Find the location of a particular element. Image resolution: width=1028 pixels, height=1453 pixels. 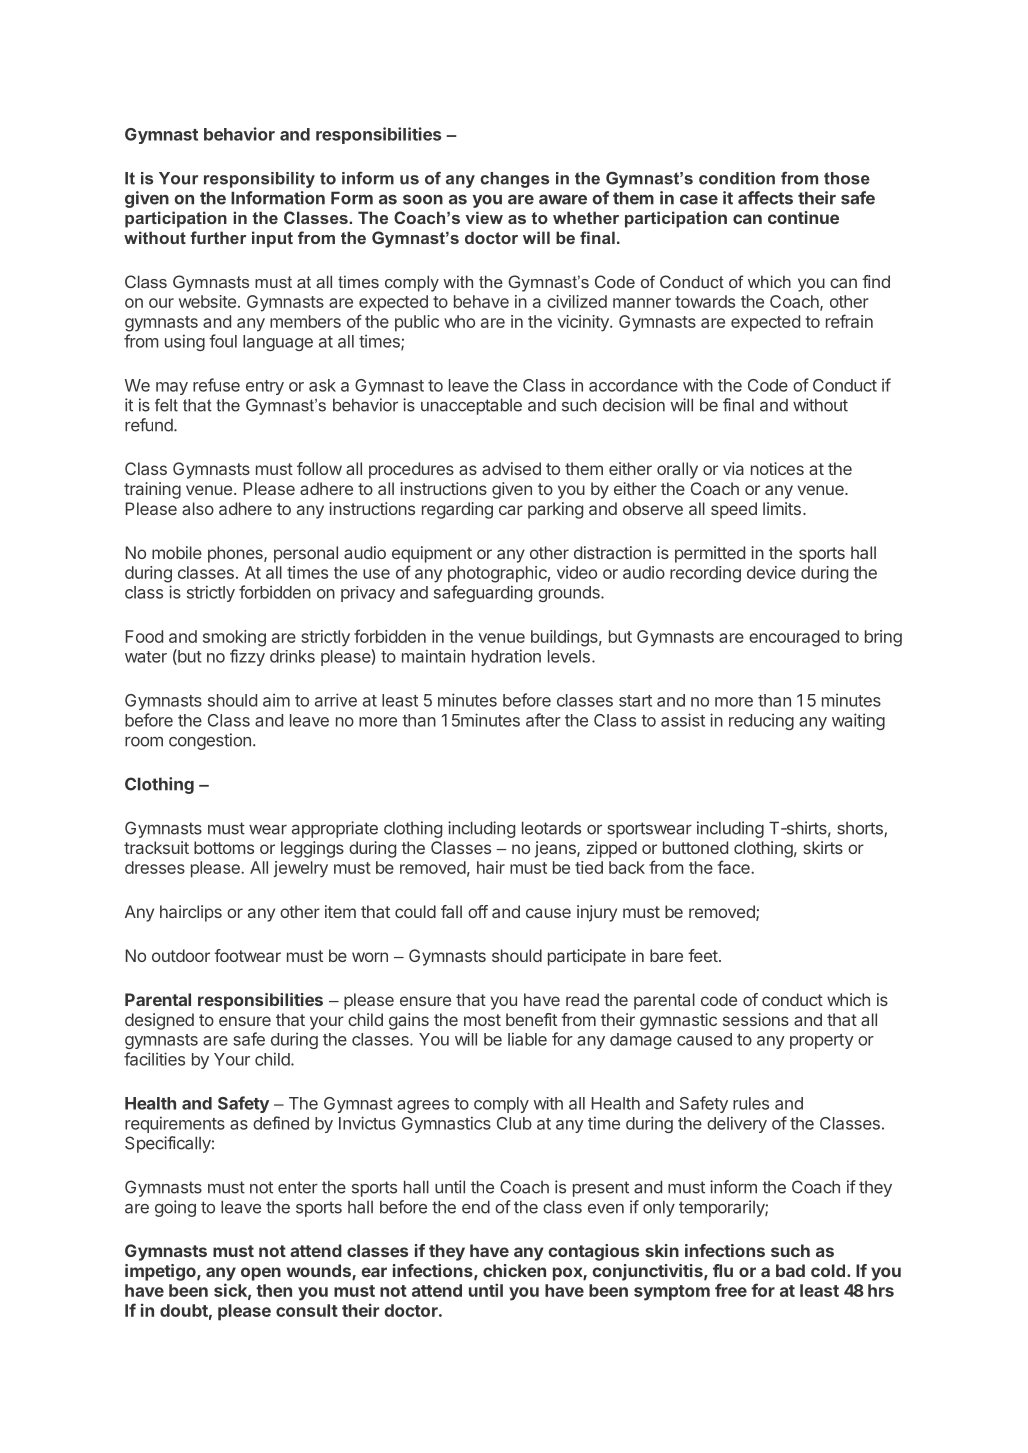

chicken is located at coordinates (514, 1270).
